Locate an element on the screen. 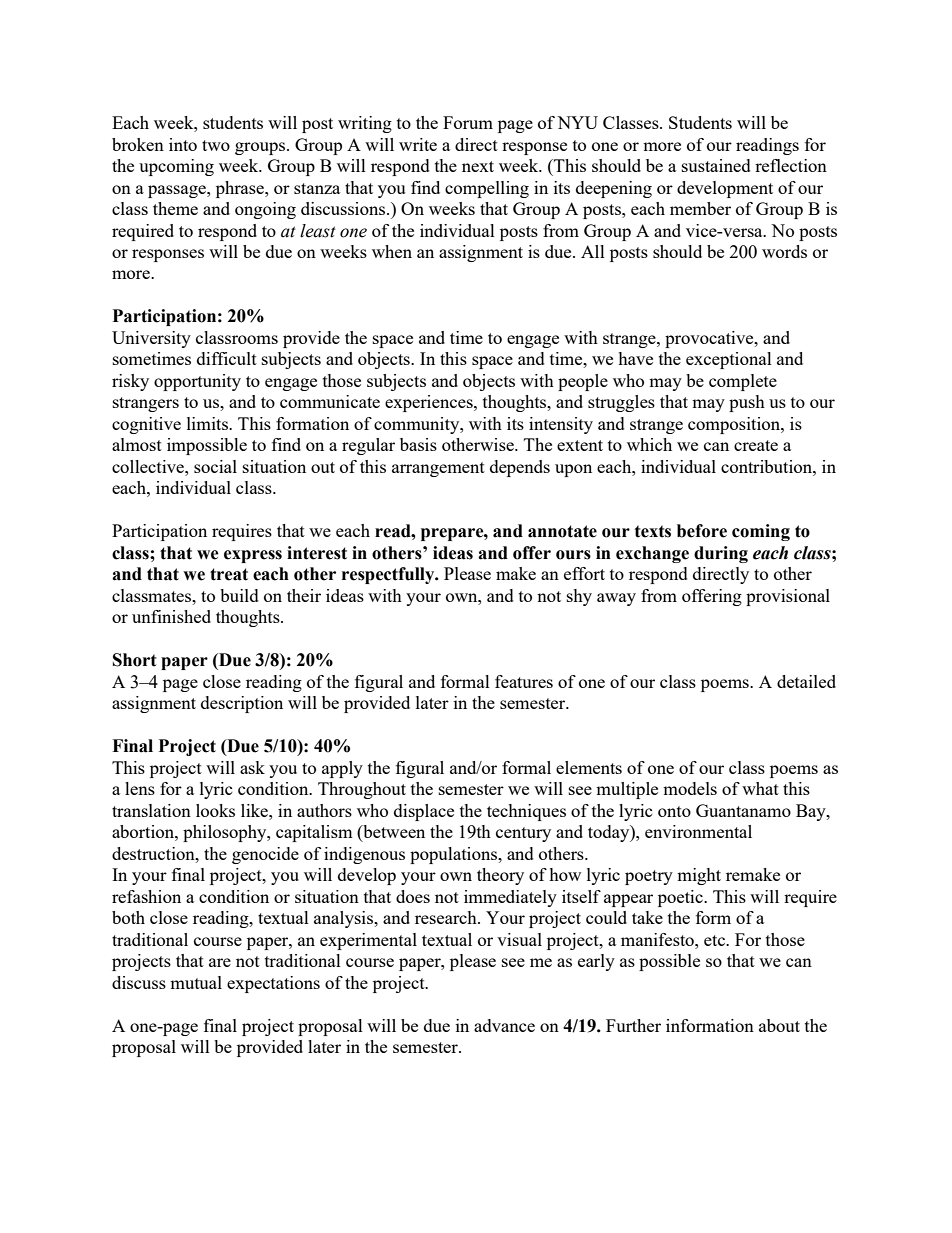 This screenshot has width=952, height=1233. two is located at coordinates (216, 145).
